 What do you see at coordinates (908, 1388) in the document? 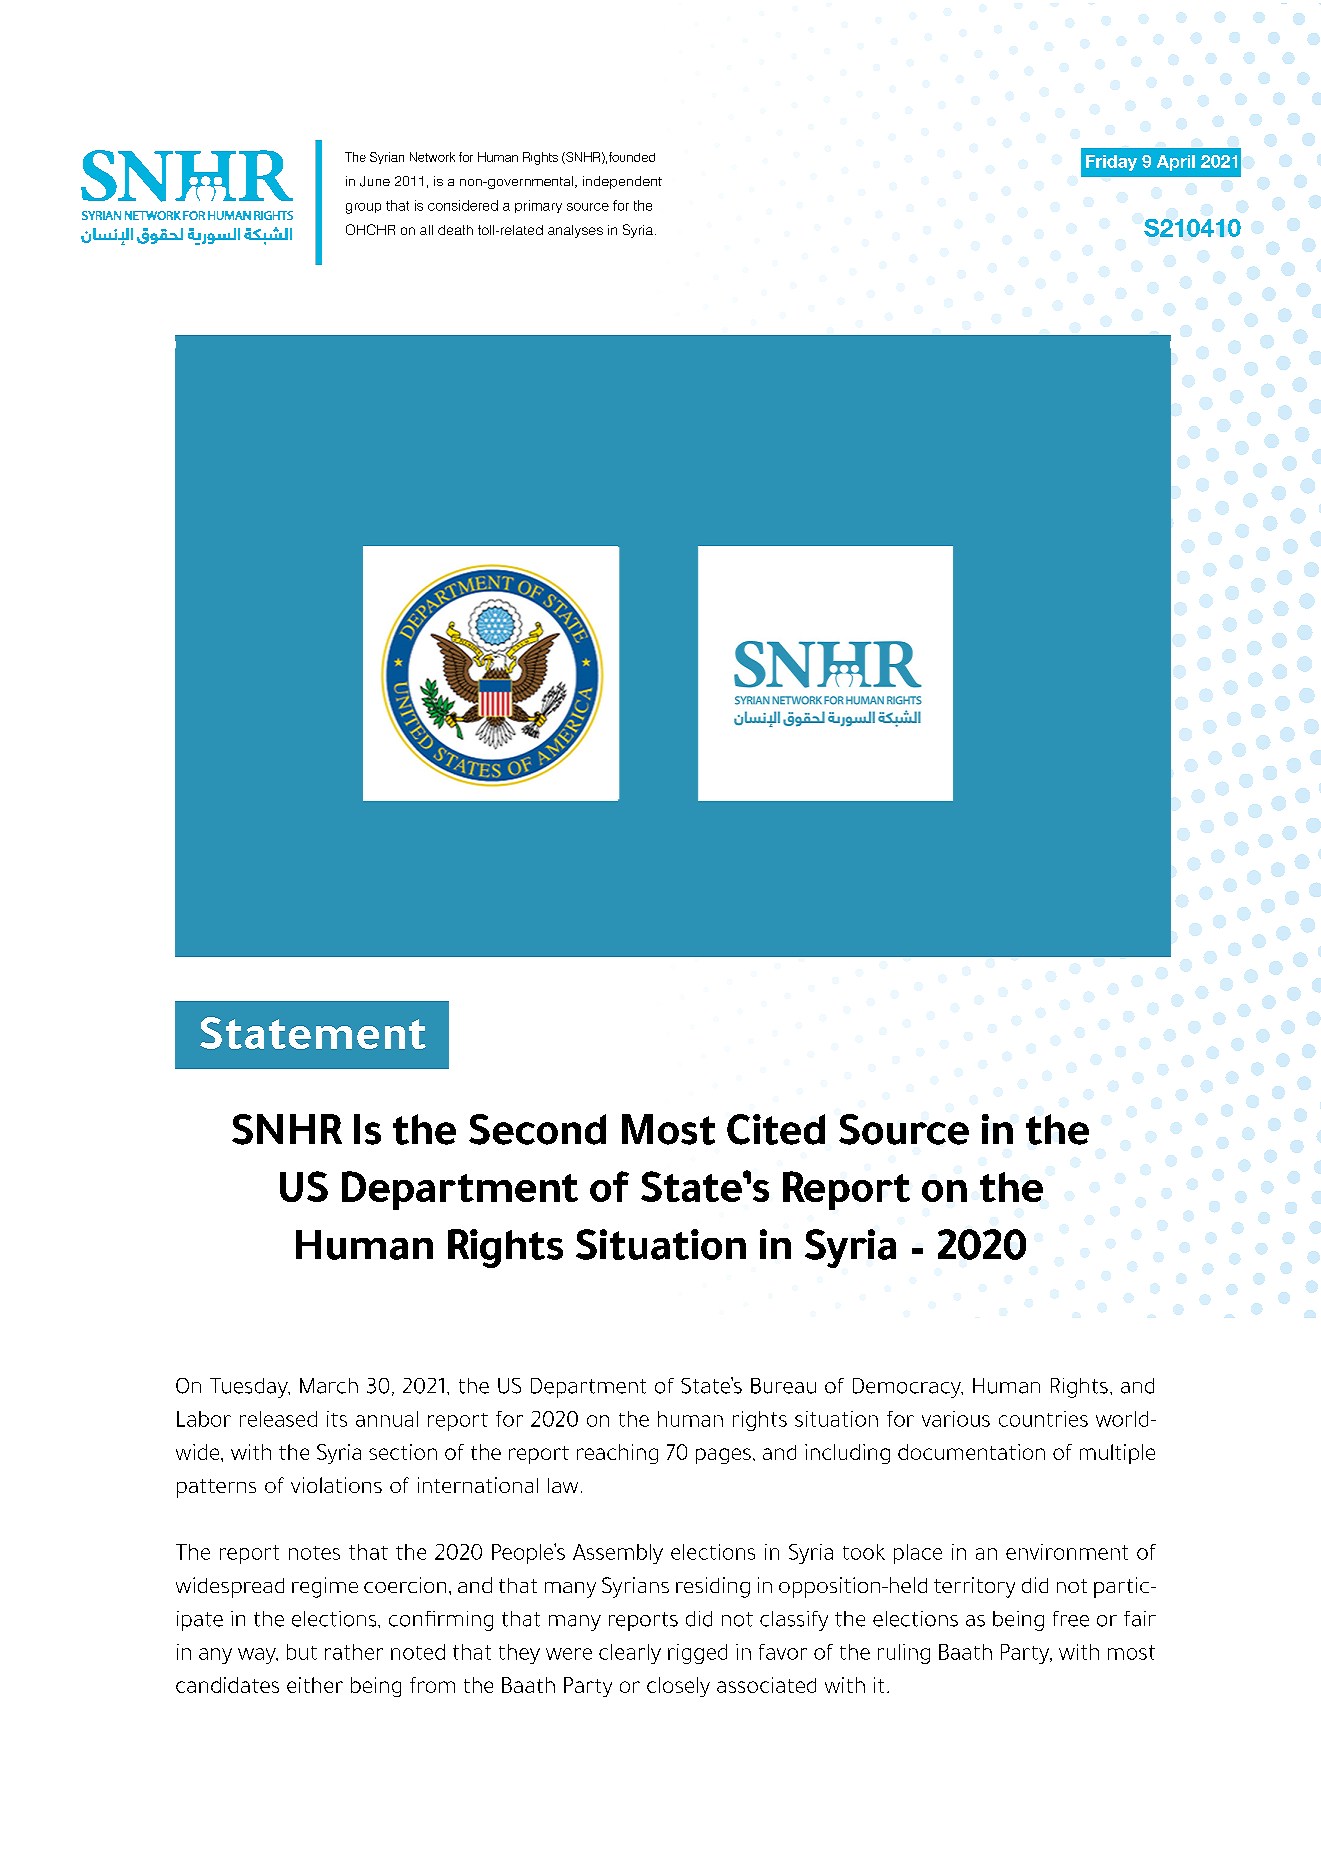
I see `Democracy` at bounding box center [908, 1388].
